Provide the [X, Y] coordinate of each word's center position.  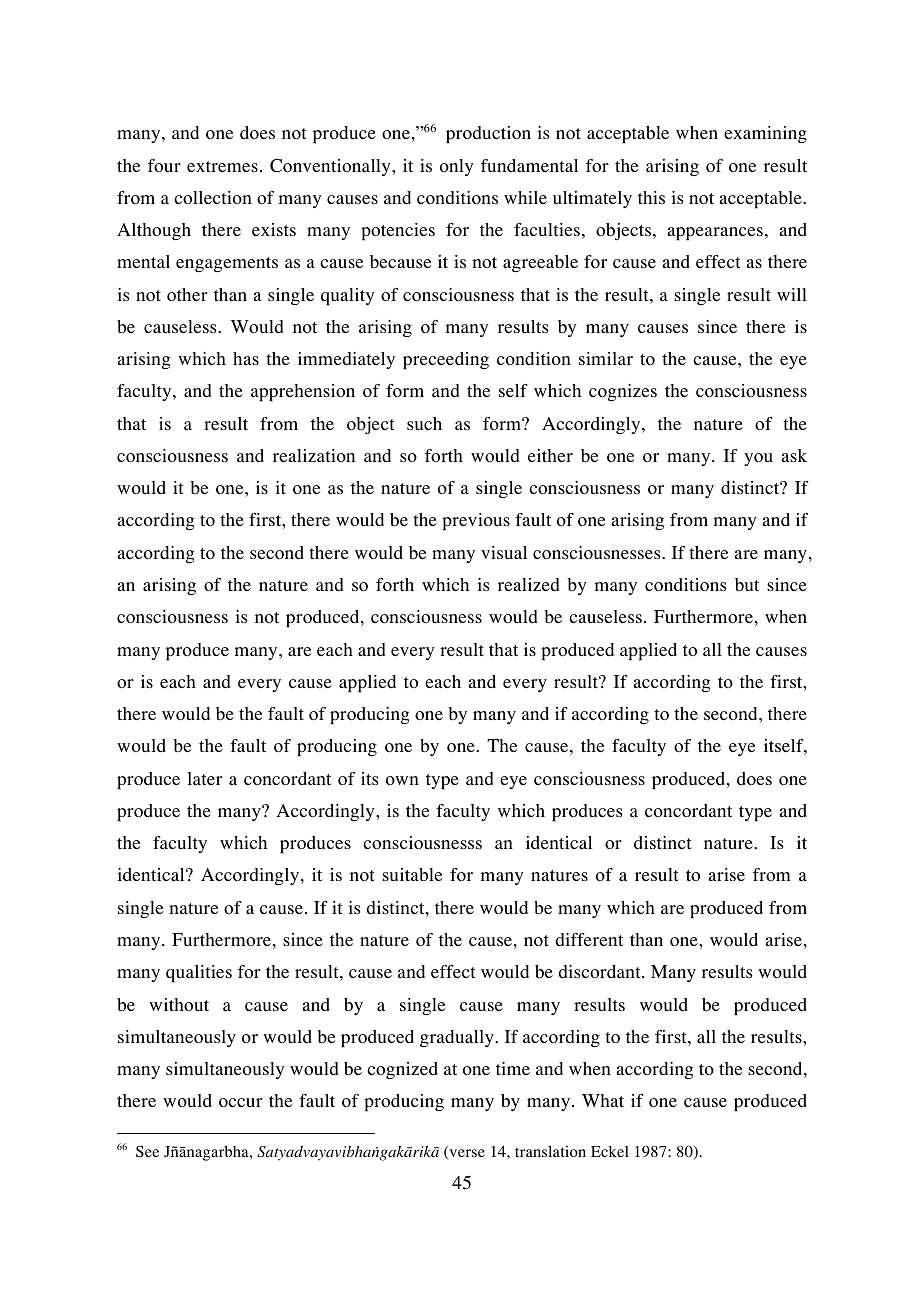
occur [241, 1102]
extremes [222, 166]
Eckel [610, 1151]
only [457, 167]
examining [765, 134]
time [513, 1068]
